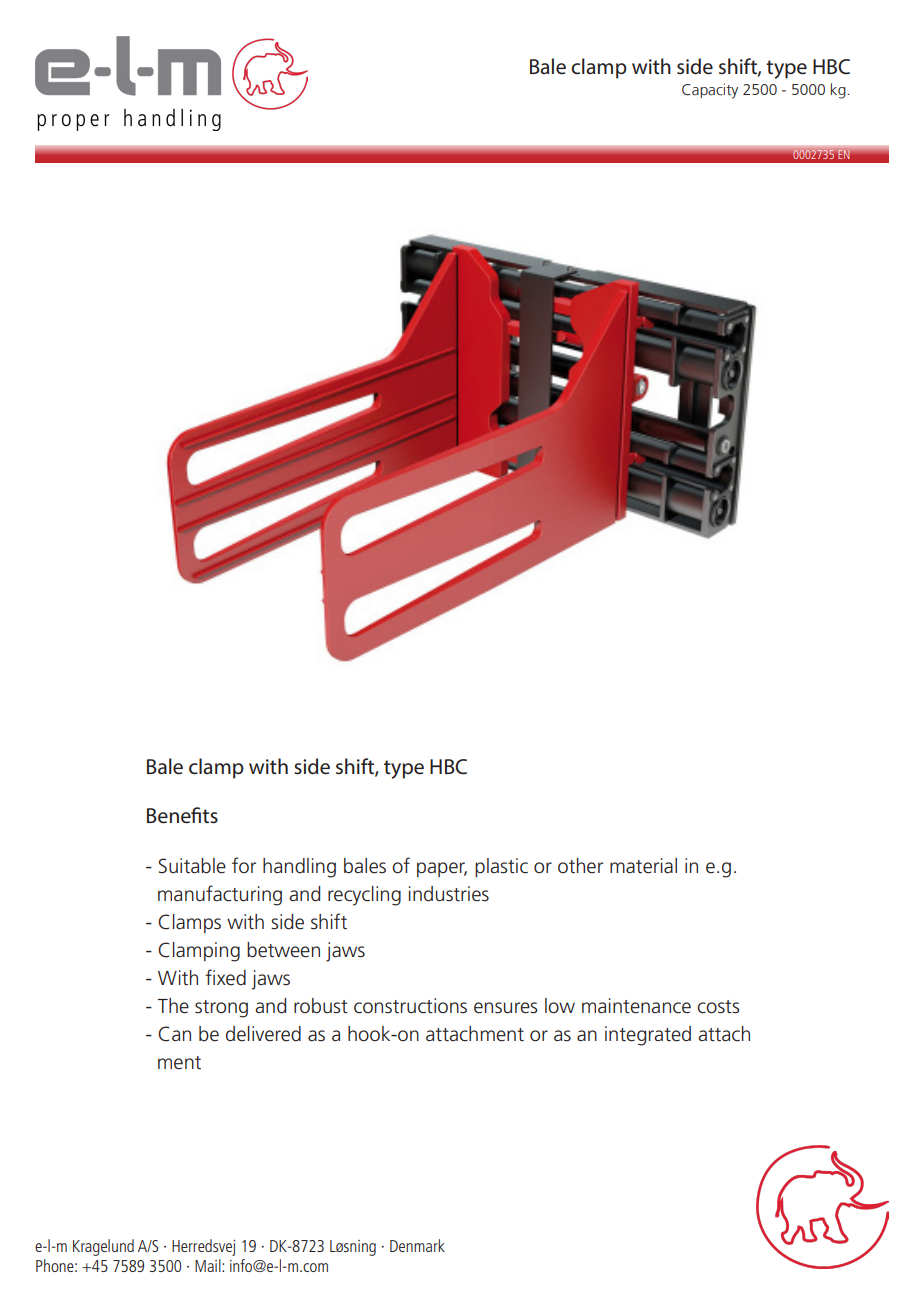  What do you see at coordinates (643, 866) in the page?
I see `material` at bounding box center [643, 866].
